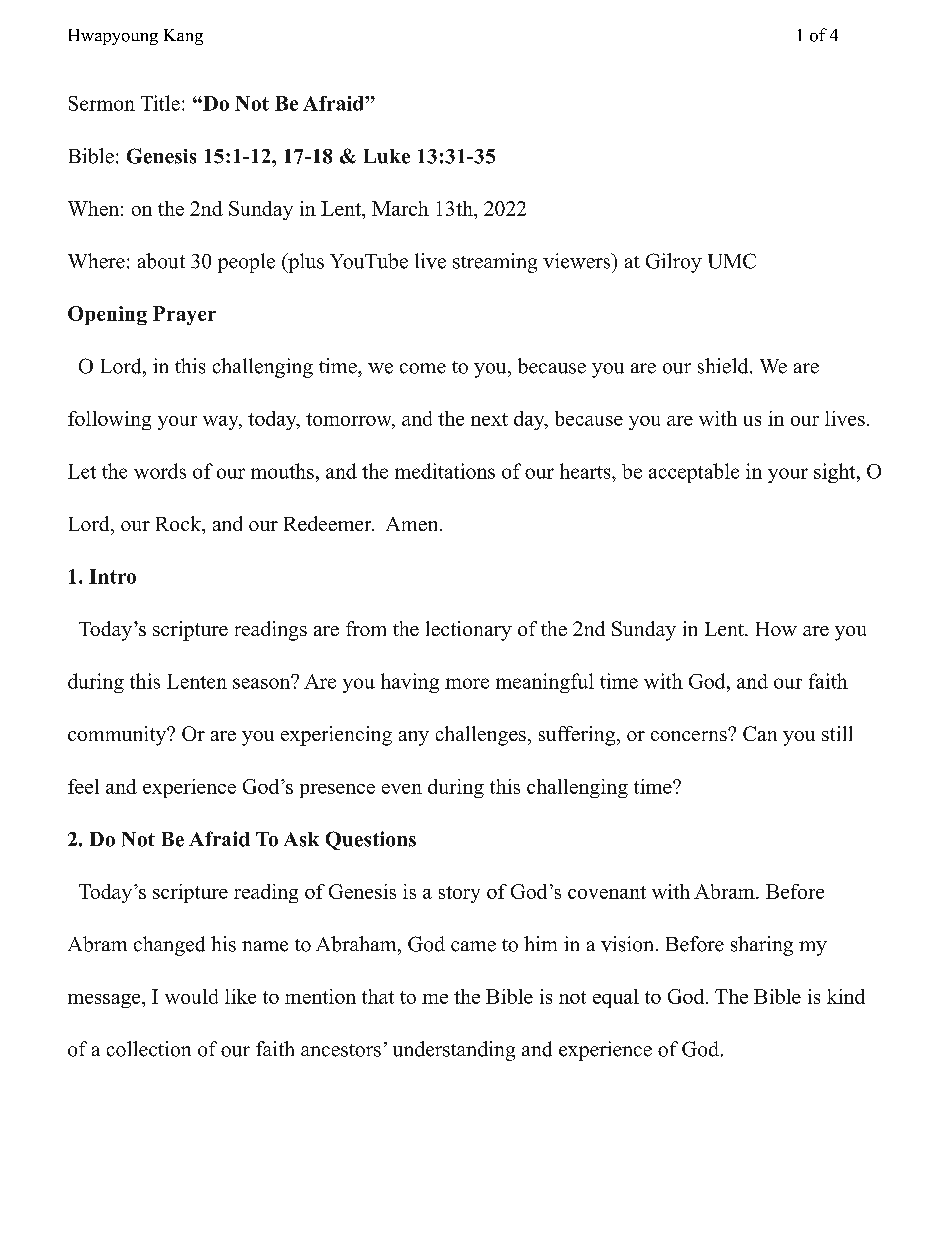 This image has height=1233, width=952. Describe the element at coordinates (402, 789) in the image. I see `even` at that location.
